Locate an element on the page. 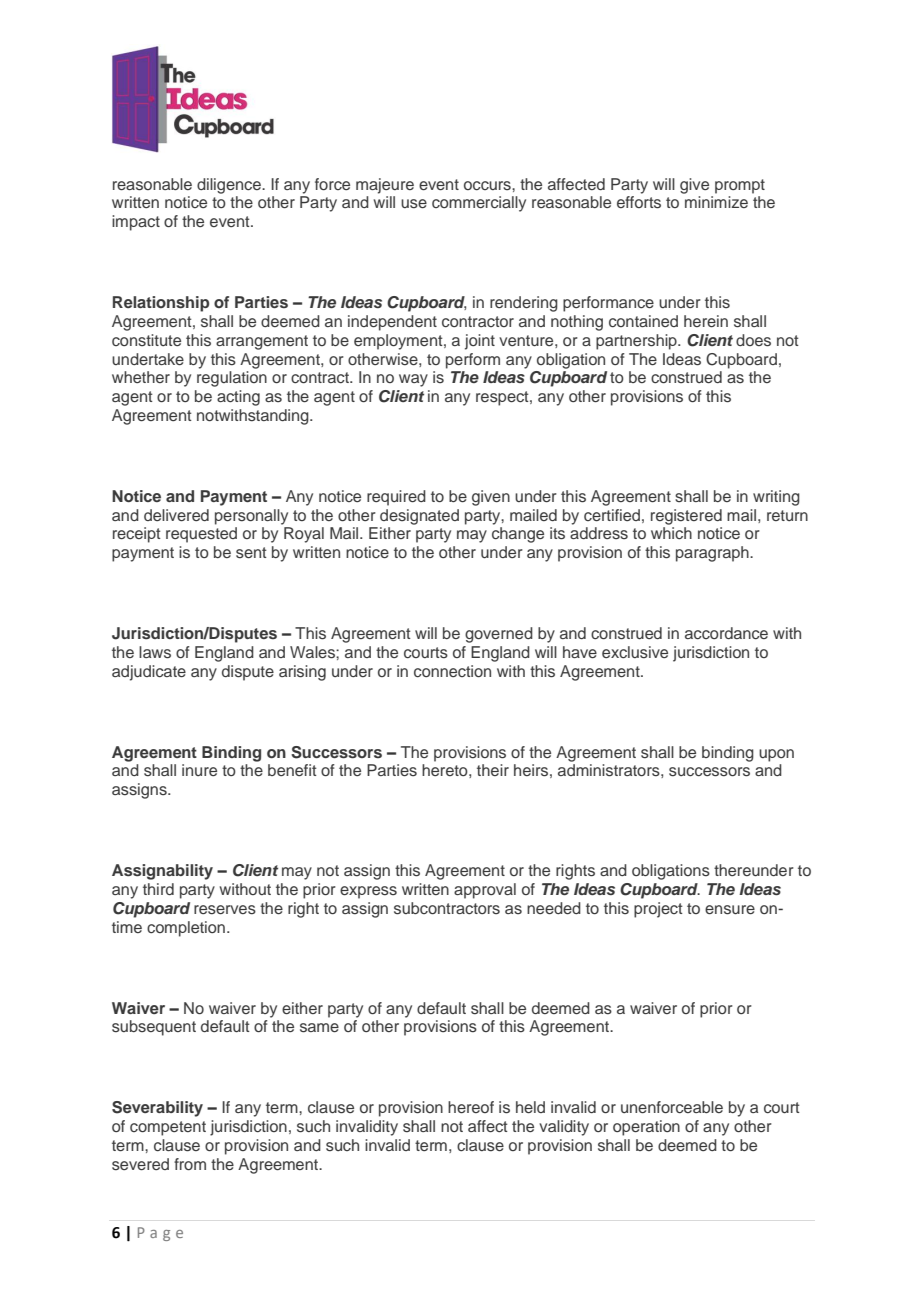 Image resolution: width=924 pixels, height=1308 pixels. operation is located at coordinates (646, 1128).
